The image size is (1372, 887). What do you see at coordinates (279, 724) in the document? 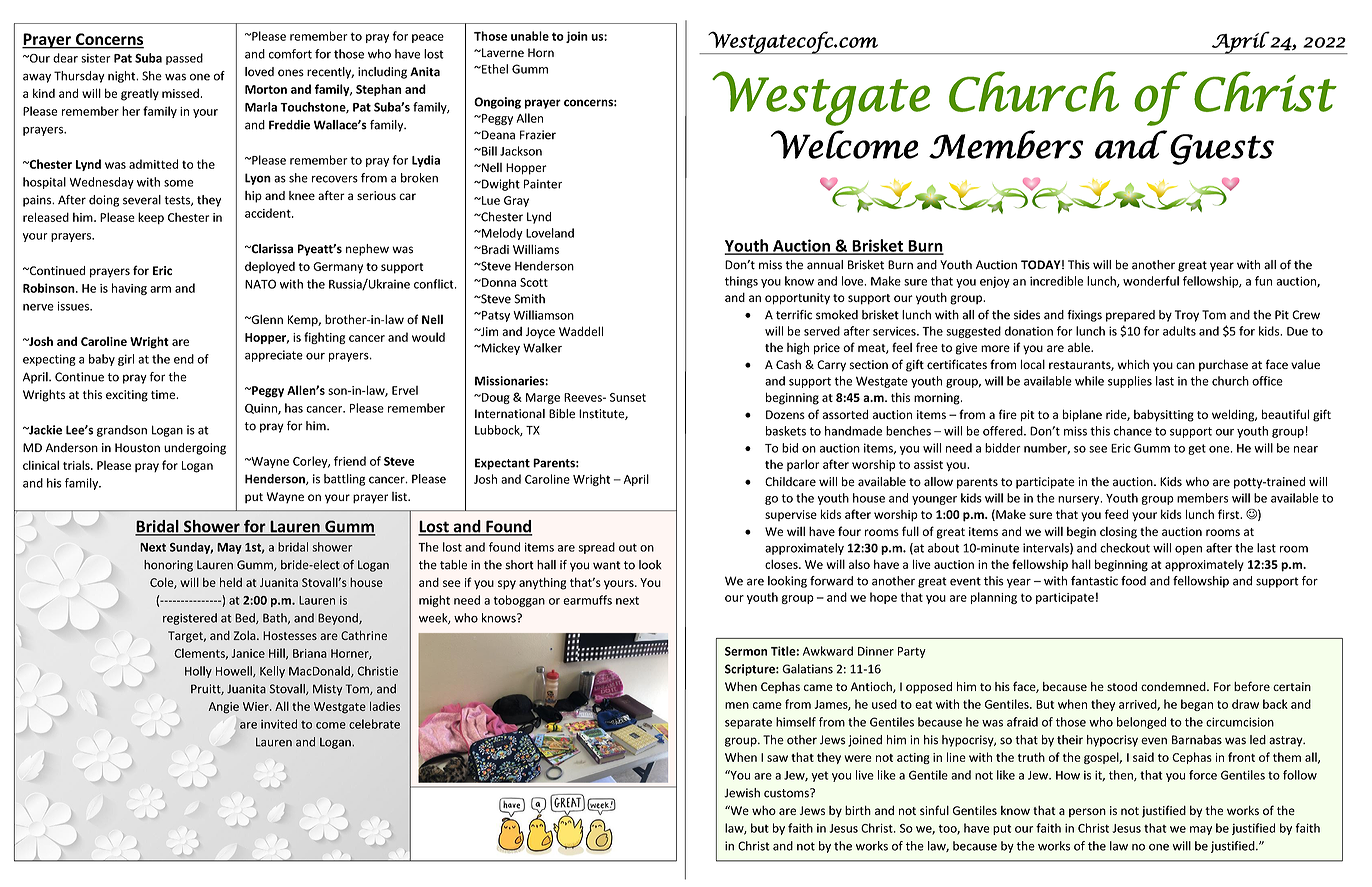
I see `invited` at bounding box center [279, 724].
